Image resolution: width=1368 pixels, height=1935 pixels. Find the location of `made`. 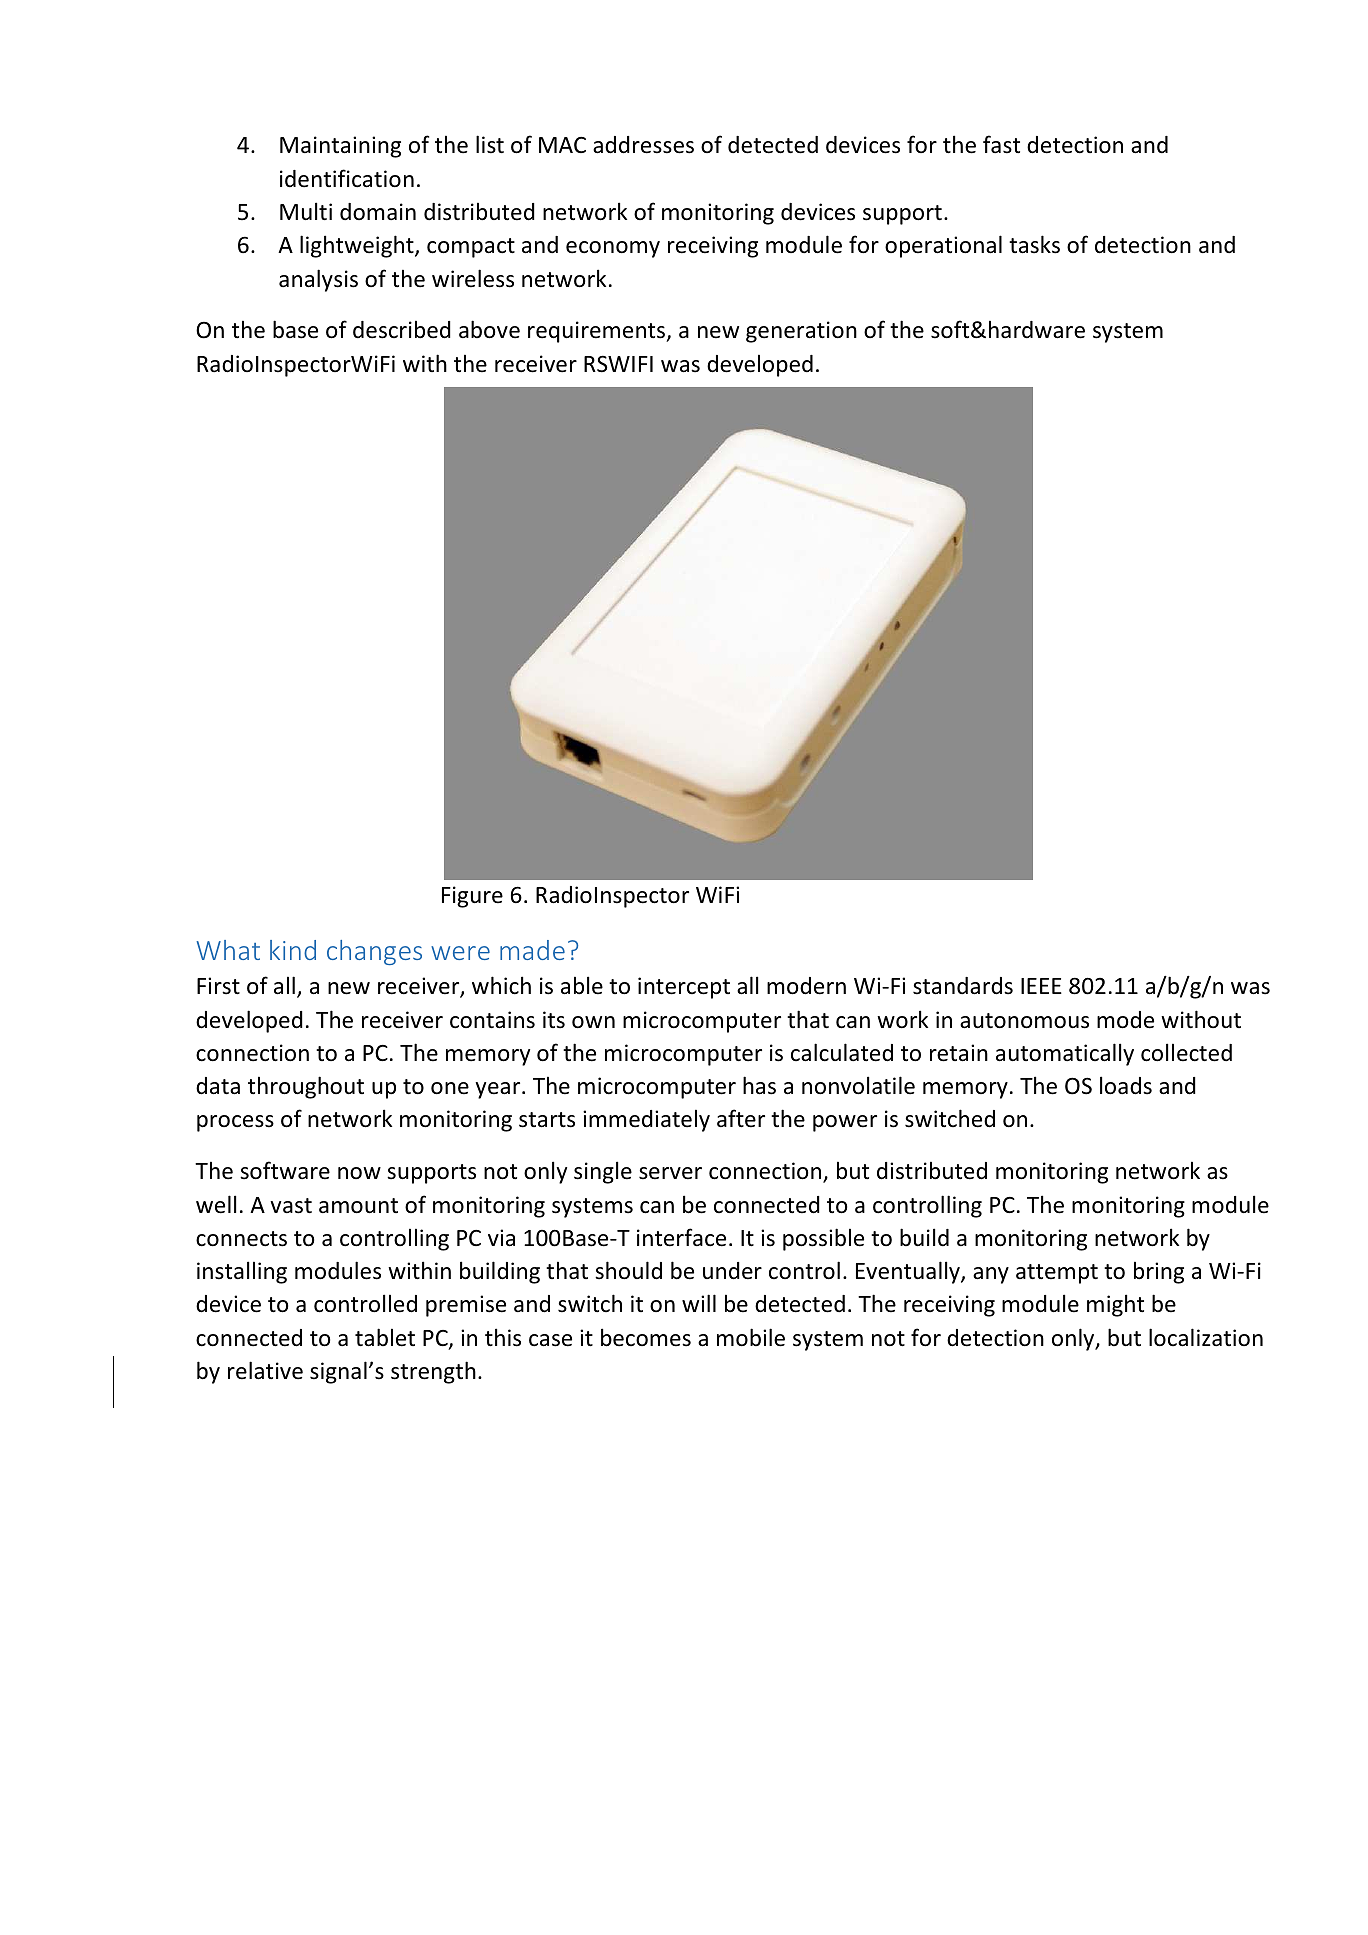

made is located at coordinates (532, 950).
